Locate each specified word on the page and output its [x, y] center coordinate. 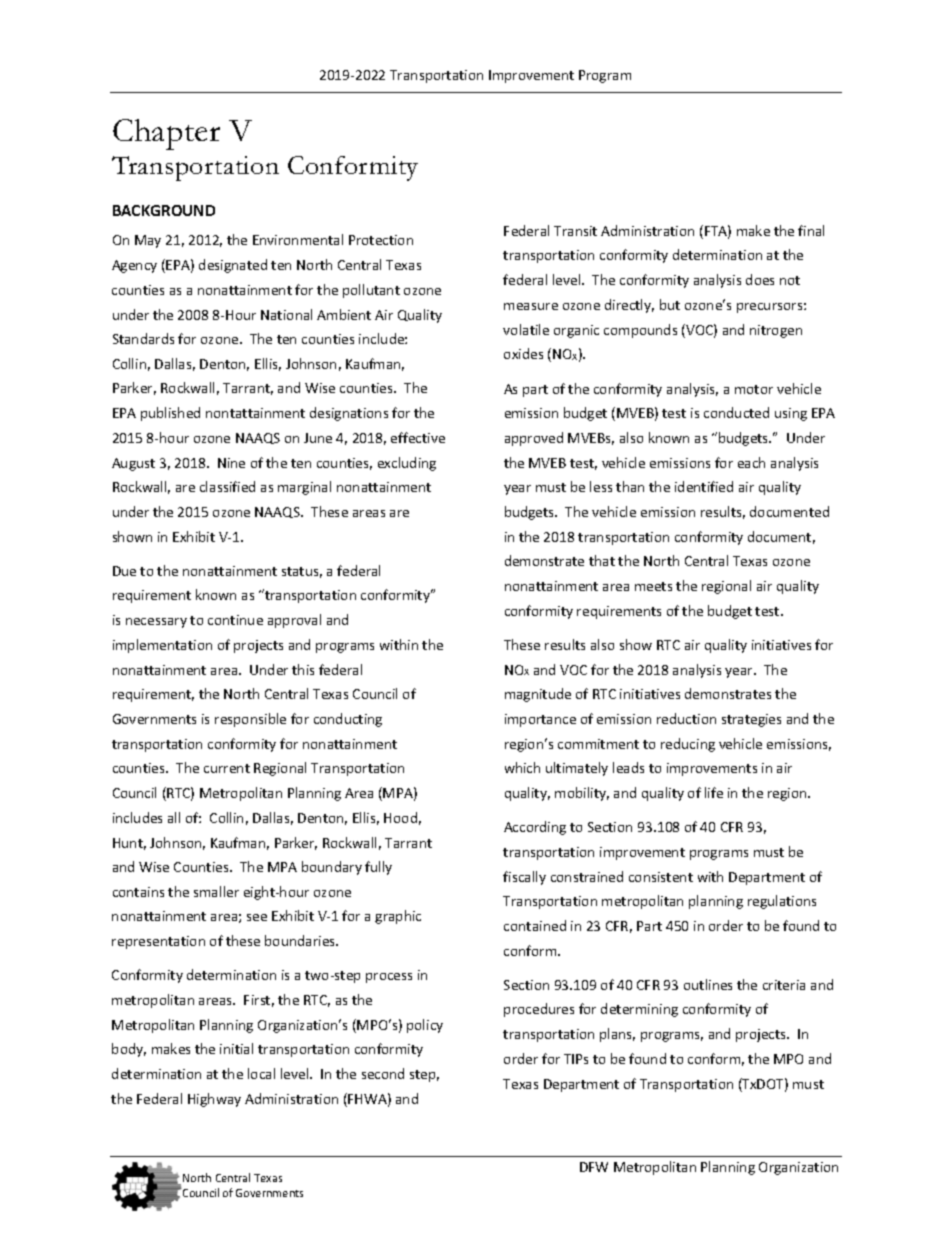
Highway [214, 1100]
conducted [736, 412]
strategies [751, 720]
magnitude [538, 695]
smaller [216, 891]
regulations [782, 902]
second [383, 1073]
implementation [162, 646]
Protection [381, 240]
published [170, 414]
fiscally [524, 878]
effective [418, 437]
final [811, 230]
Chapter [166, 134]
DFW [594, 1167]
